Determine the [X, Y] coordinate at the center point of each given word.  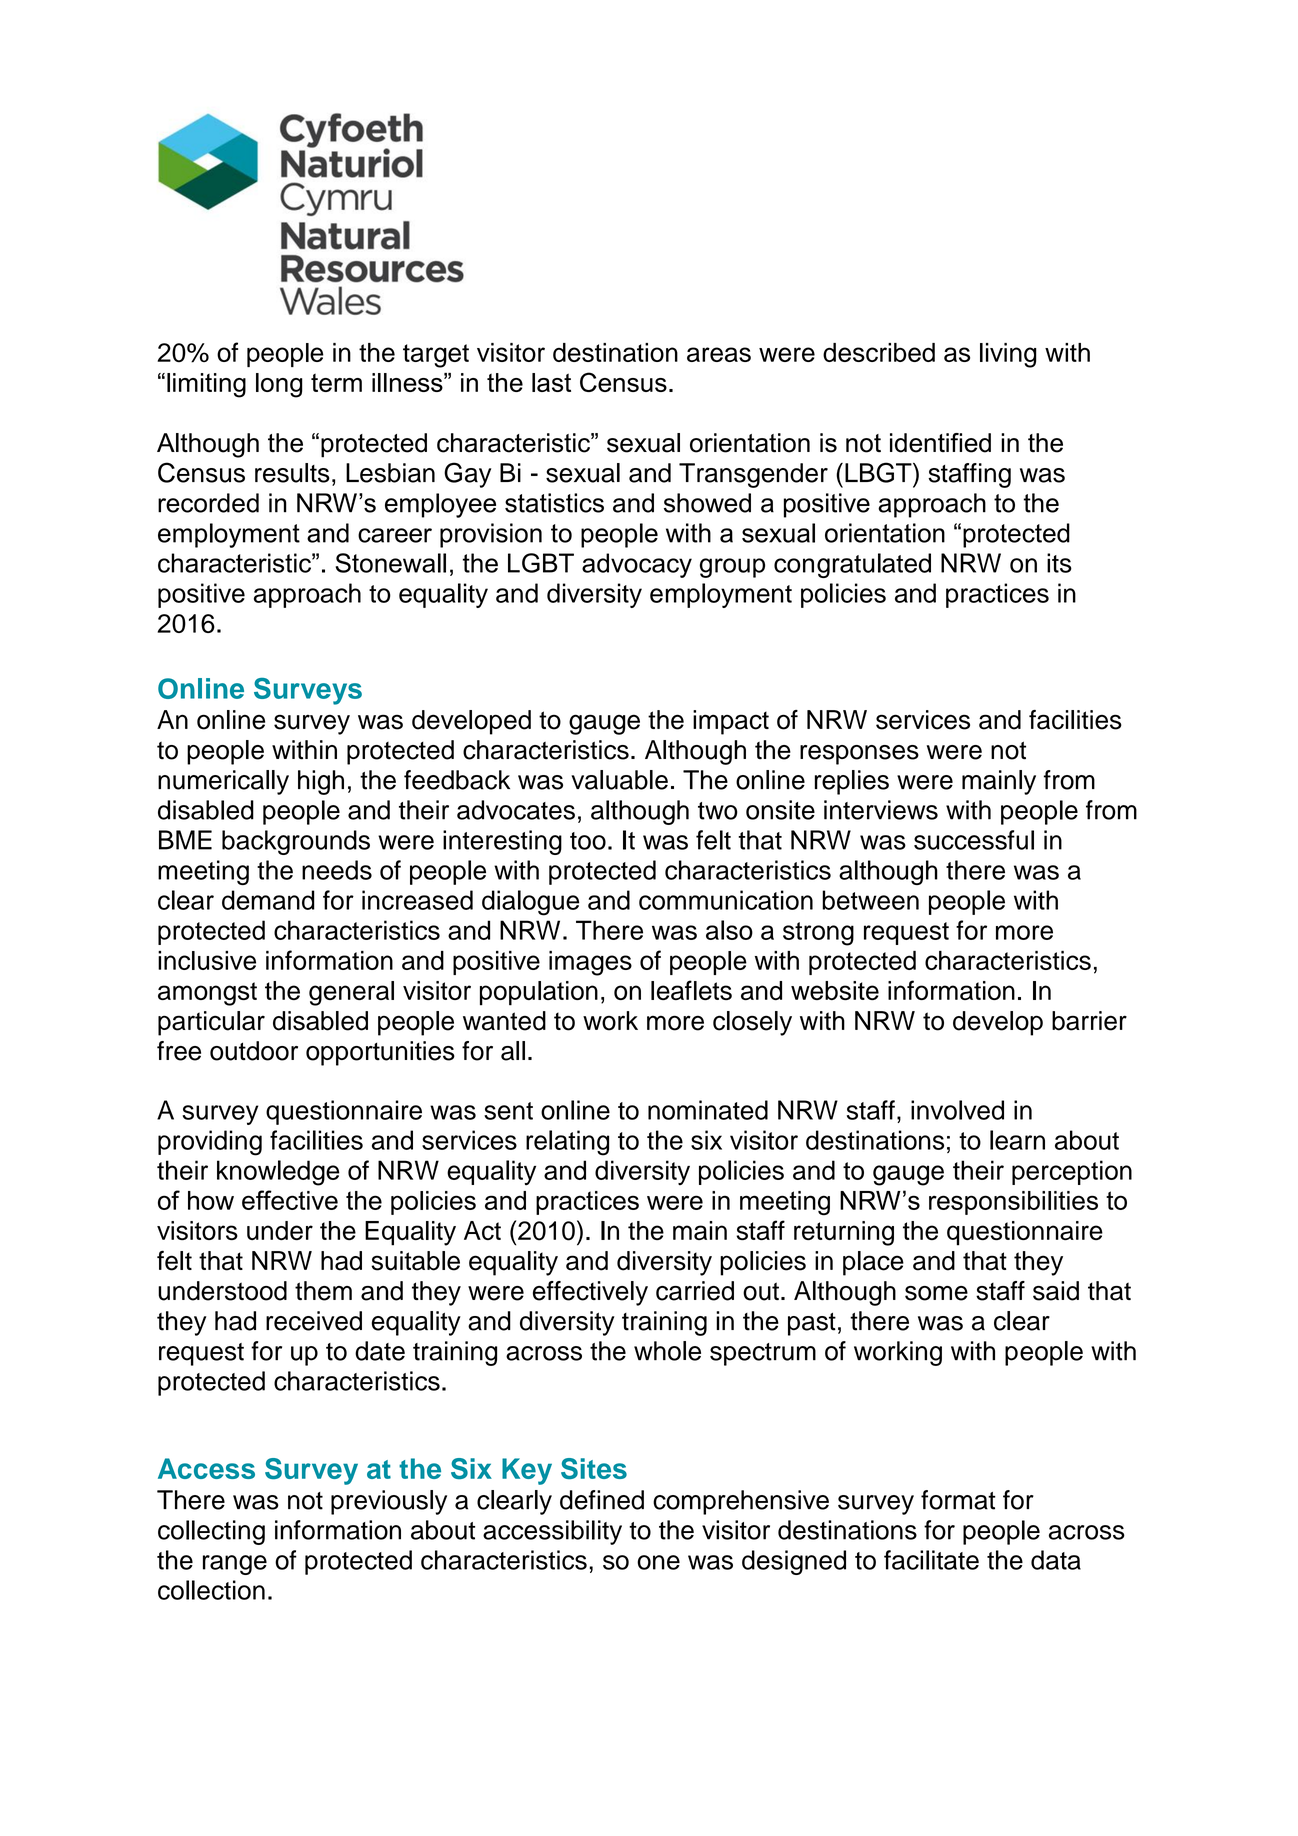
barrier [1089, 1021]
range [235, 1565]
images [590, 963]
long [279, 385]
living [1008, 355]
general [351, 993]
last [551, 382]
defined [602, 1500]
